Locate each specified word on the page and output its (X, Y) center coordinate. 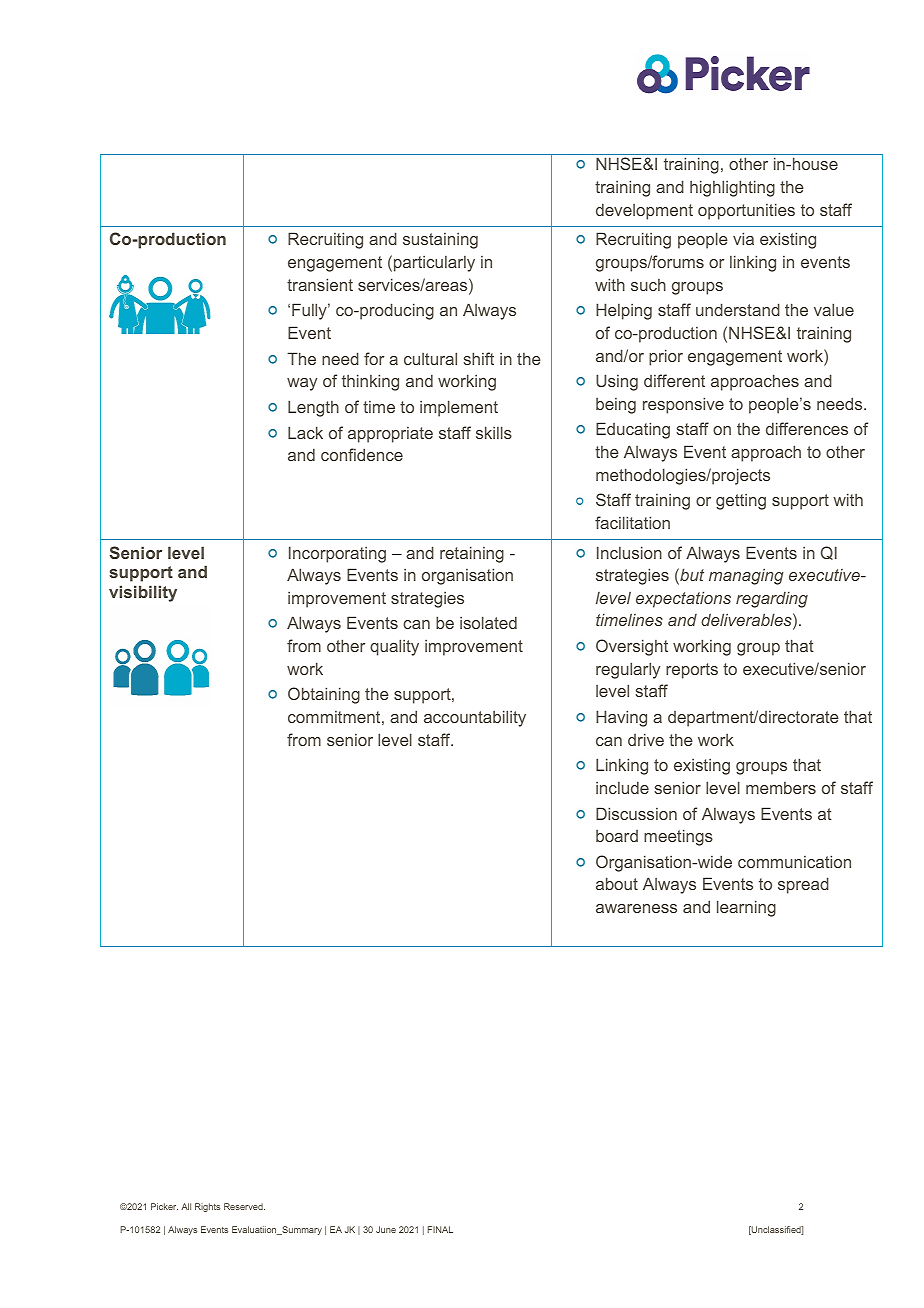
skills (494, 432)
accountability (475, 718)
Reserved (244, 1206)
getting (741, 502)
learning (746, 908)
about (617, 883)
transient (320, 284)
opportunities (746, 211)
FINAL (440, 1229)
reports (692, 671)
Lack (305, 432)
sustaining (440, 241)
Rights (207, 1207)
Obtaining (324, 695)
